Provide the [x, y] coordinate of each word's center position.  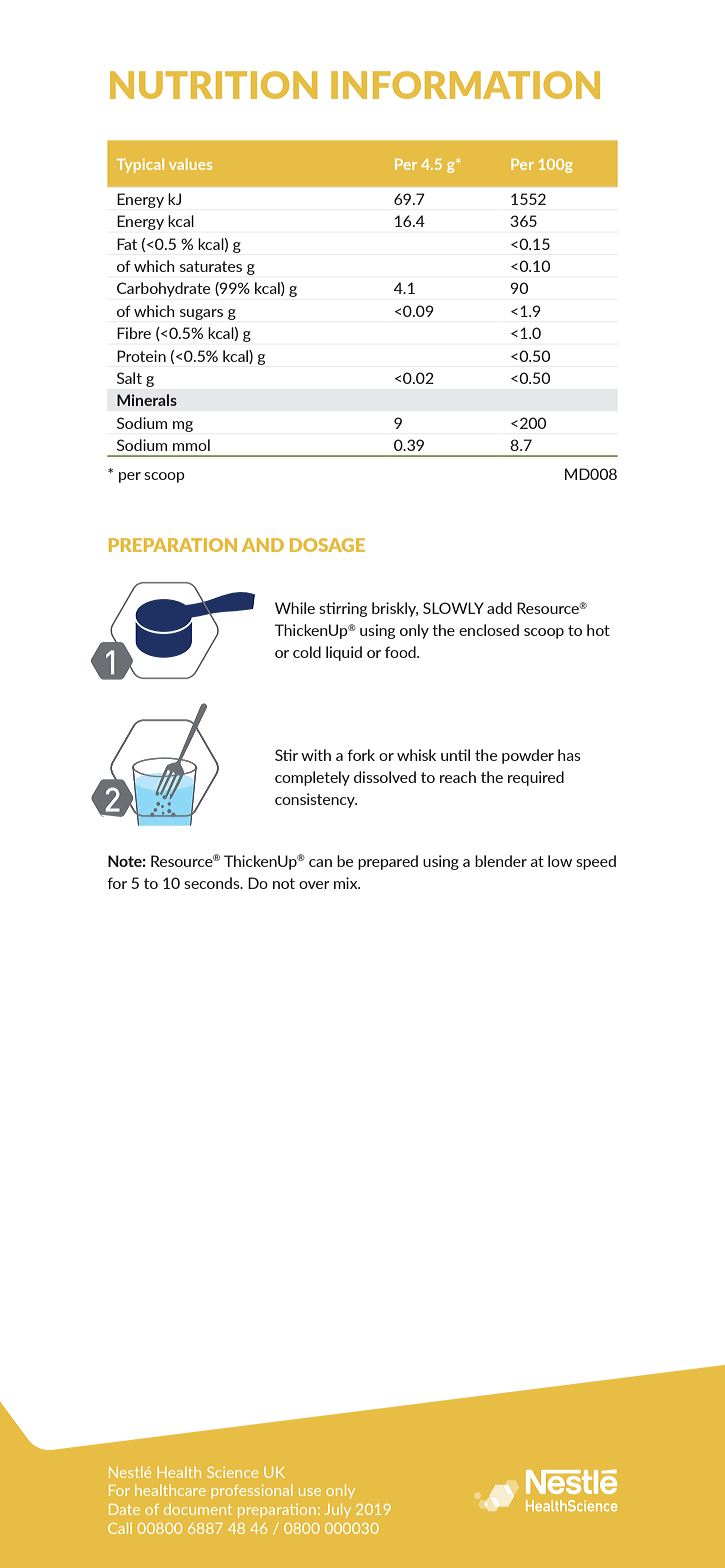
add [499, 608]
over [314, 885]
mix [347, 883]
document [198, 1509]
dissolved [385, 777]
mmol [191, 445]
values [190, 164]
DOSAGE [327, 545]
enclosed [489, 630]
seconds [213, 883]
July [338, 1510]
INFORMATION [465, 85]
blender [501, 861]
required [536, 778]
